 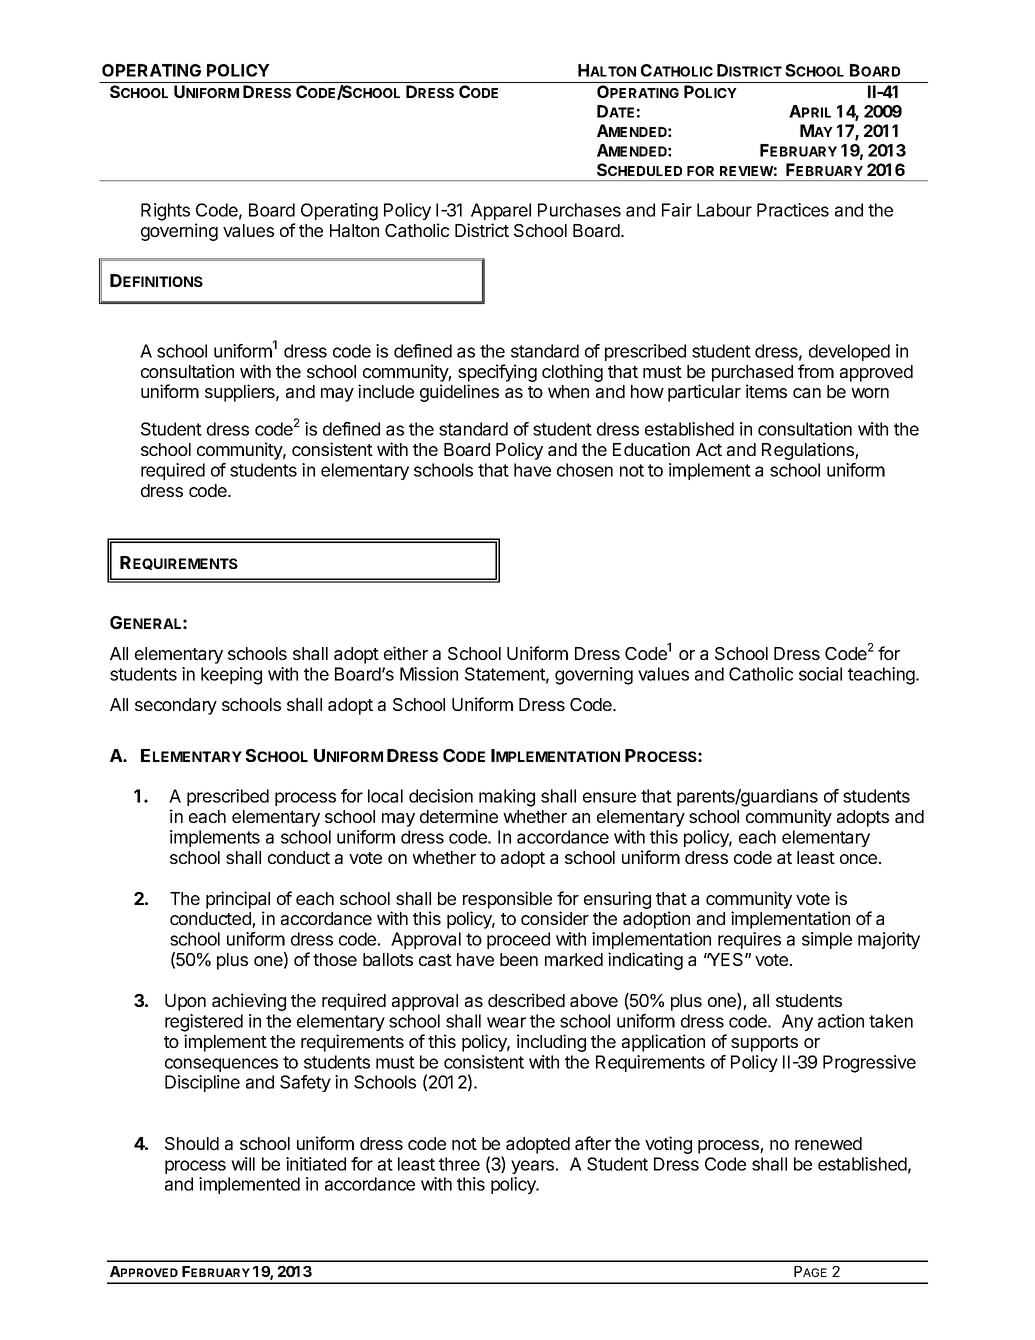 What do you see at coordinates (507, 900) in the screenshot?
I see `responsible` at bounding box center [507, 900].
